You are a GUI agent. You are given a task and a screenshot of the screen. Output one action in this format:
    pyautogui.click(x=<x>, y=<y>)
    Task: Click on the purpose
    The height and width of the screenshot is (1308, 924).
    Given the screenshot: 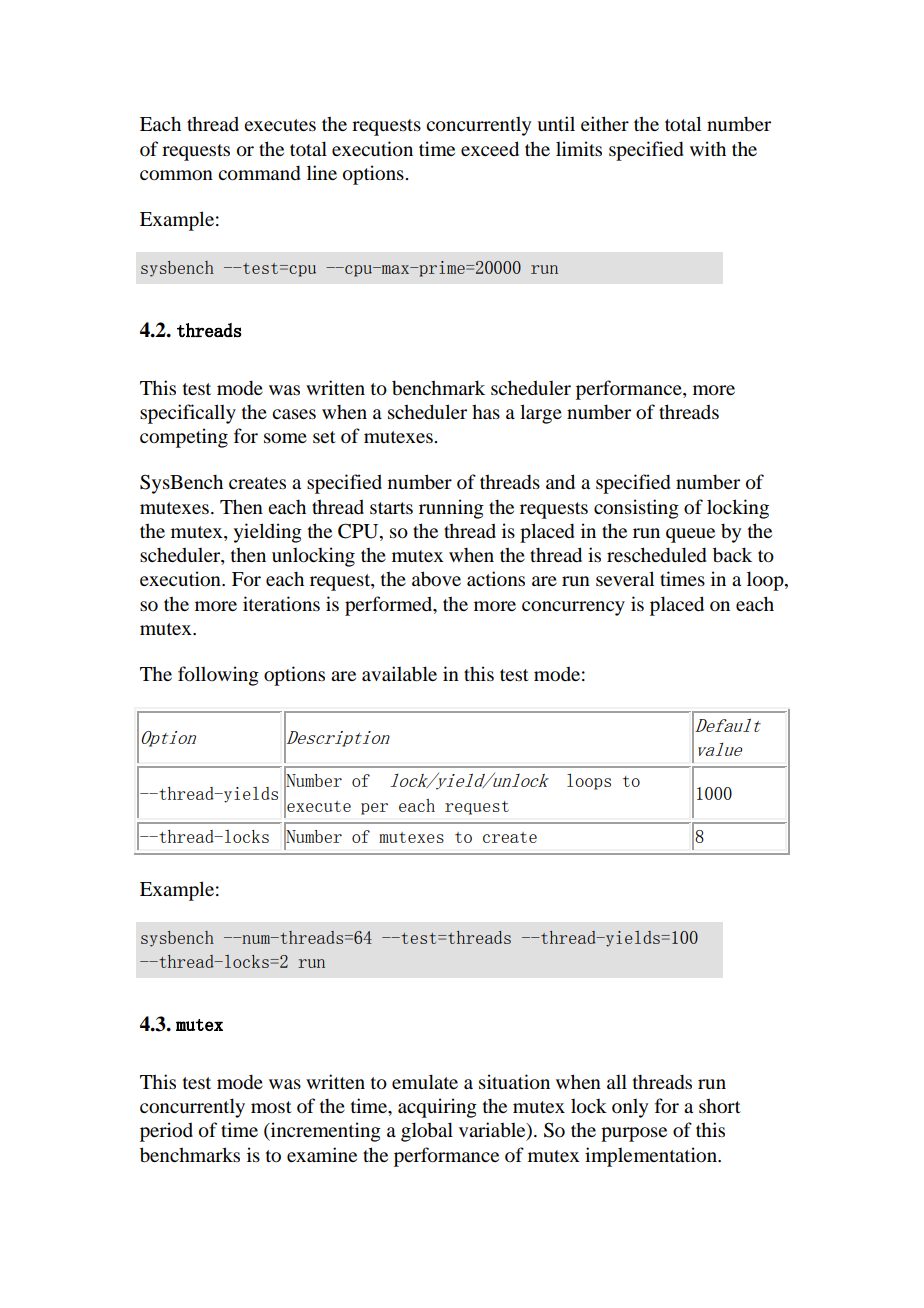 What is the action you would take?
    pyautogui.click(x=634, y=1134)
